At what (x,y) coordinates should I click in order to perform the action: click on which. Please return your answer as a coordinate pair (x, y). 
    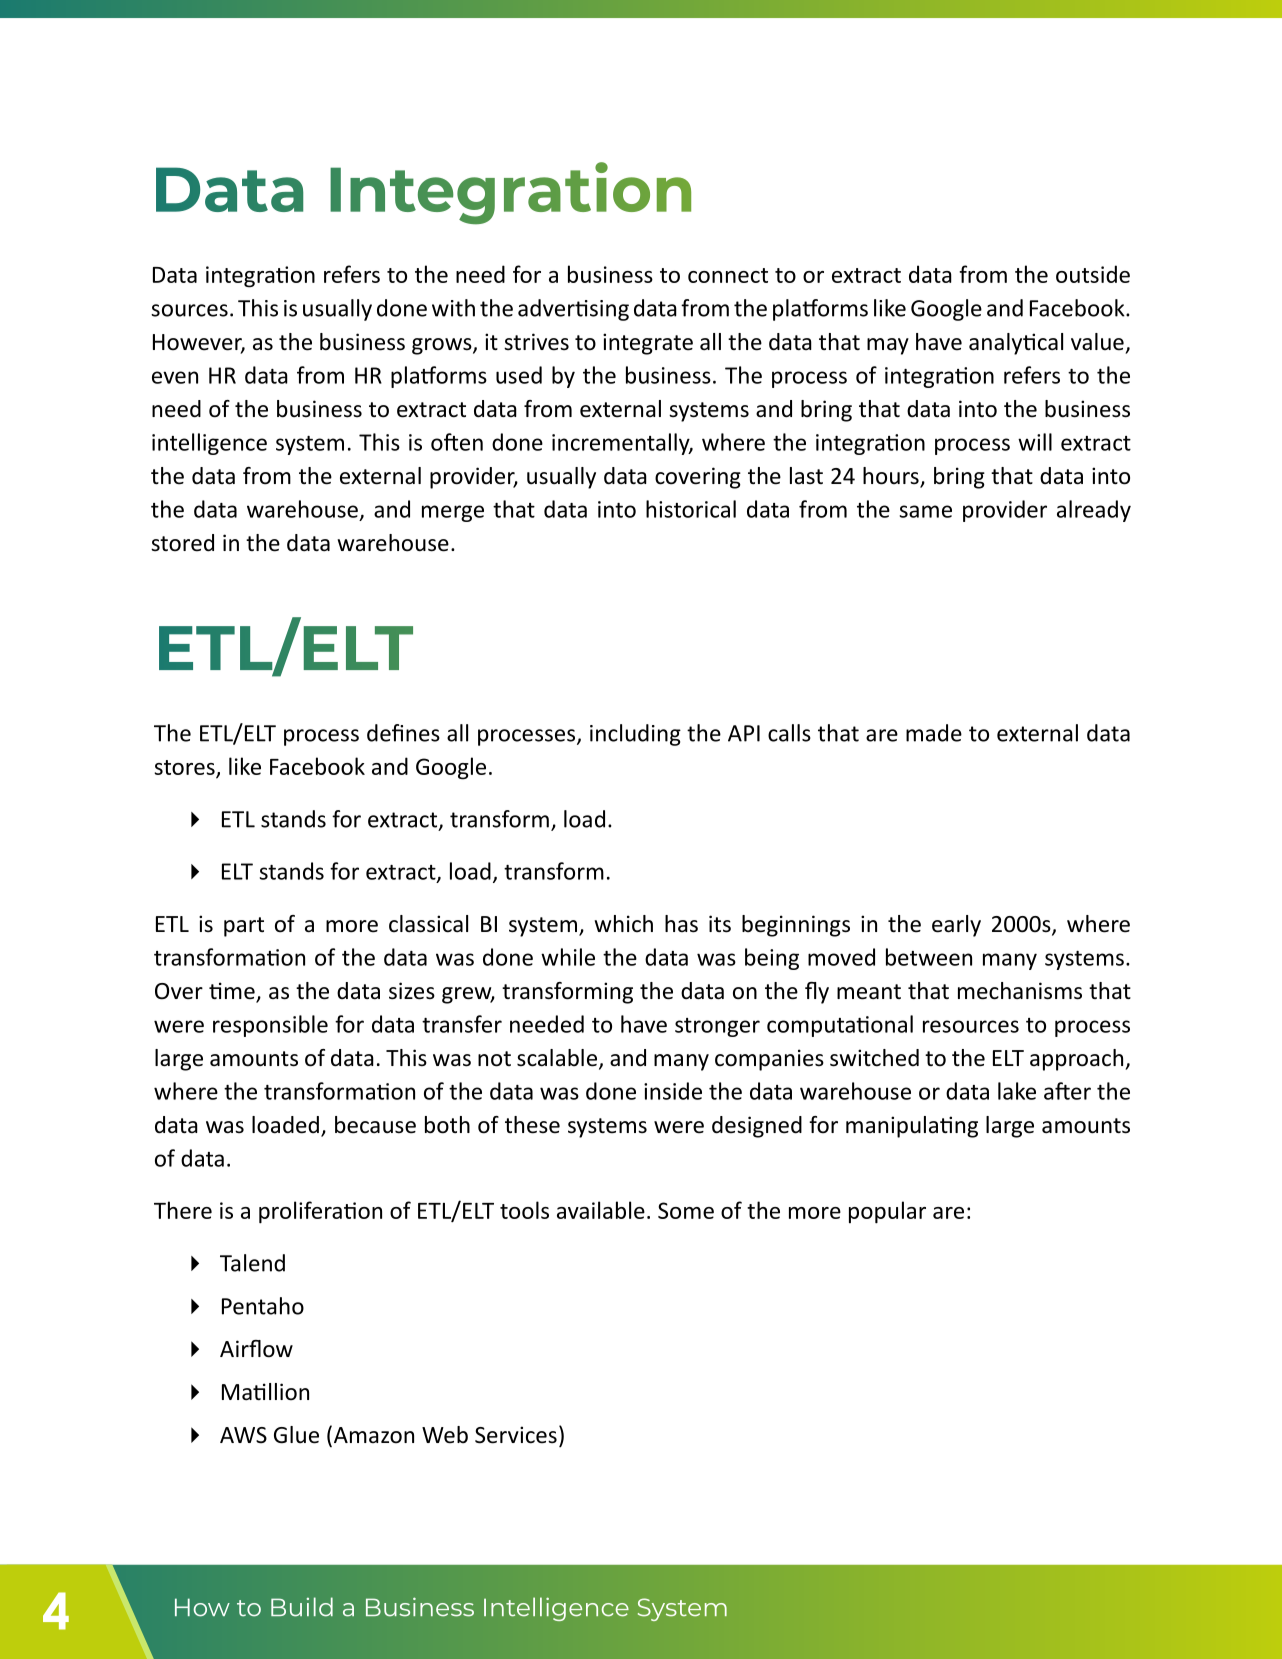
    Looking at the image, I should click on (623, 924).
